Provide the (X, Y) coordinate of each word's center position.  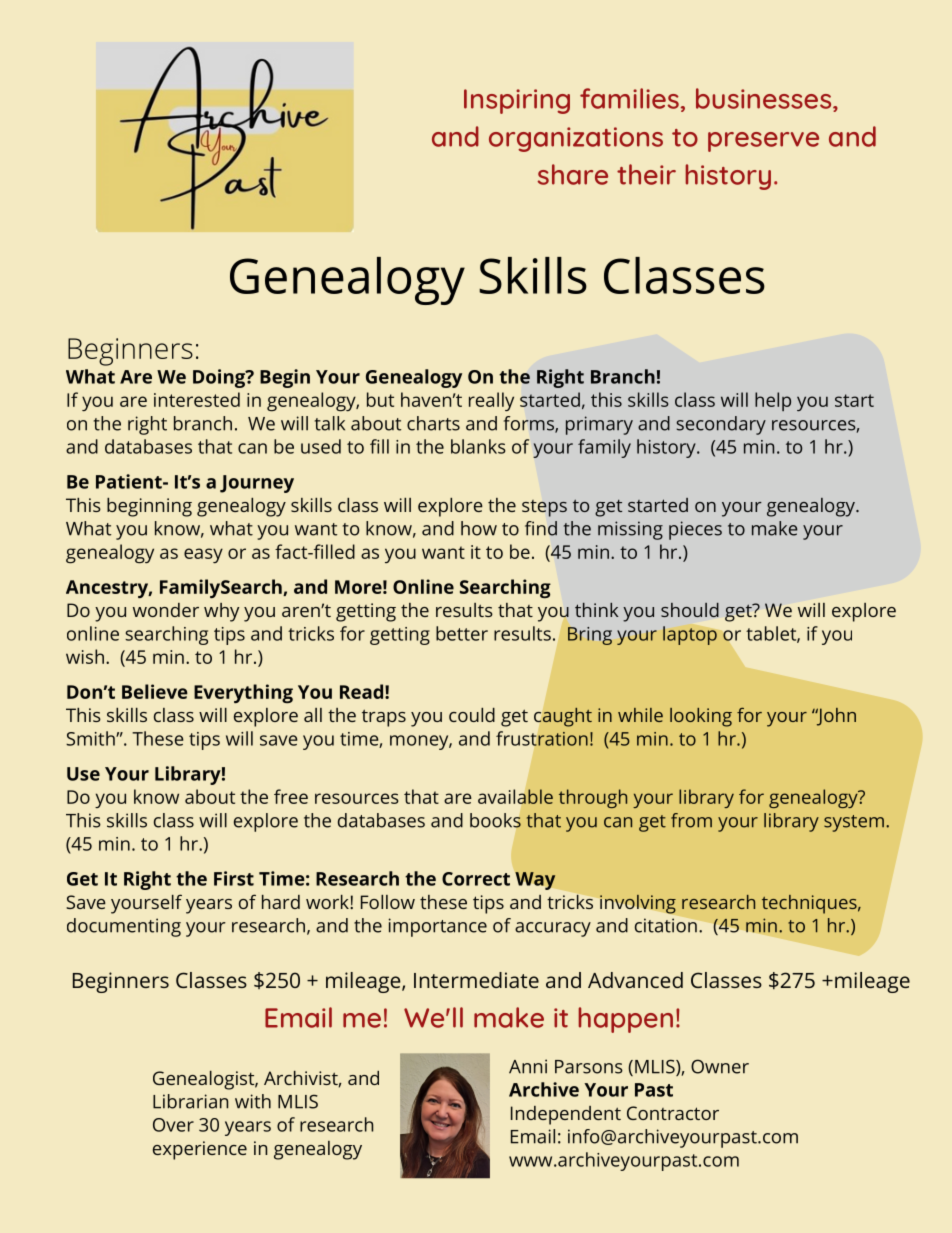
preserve (763, 142)
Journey (257, 484)
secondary (721, 425)
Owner (720, 1066)
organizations (576, 139)
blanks (478, 446)
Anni (528, 1066)
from (691, 820)
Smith (91, 738)
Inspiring (517, 101)
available (515, 796)
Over (173, 1125)
